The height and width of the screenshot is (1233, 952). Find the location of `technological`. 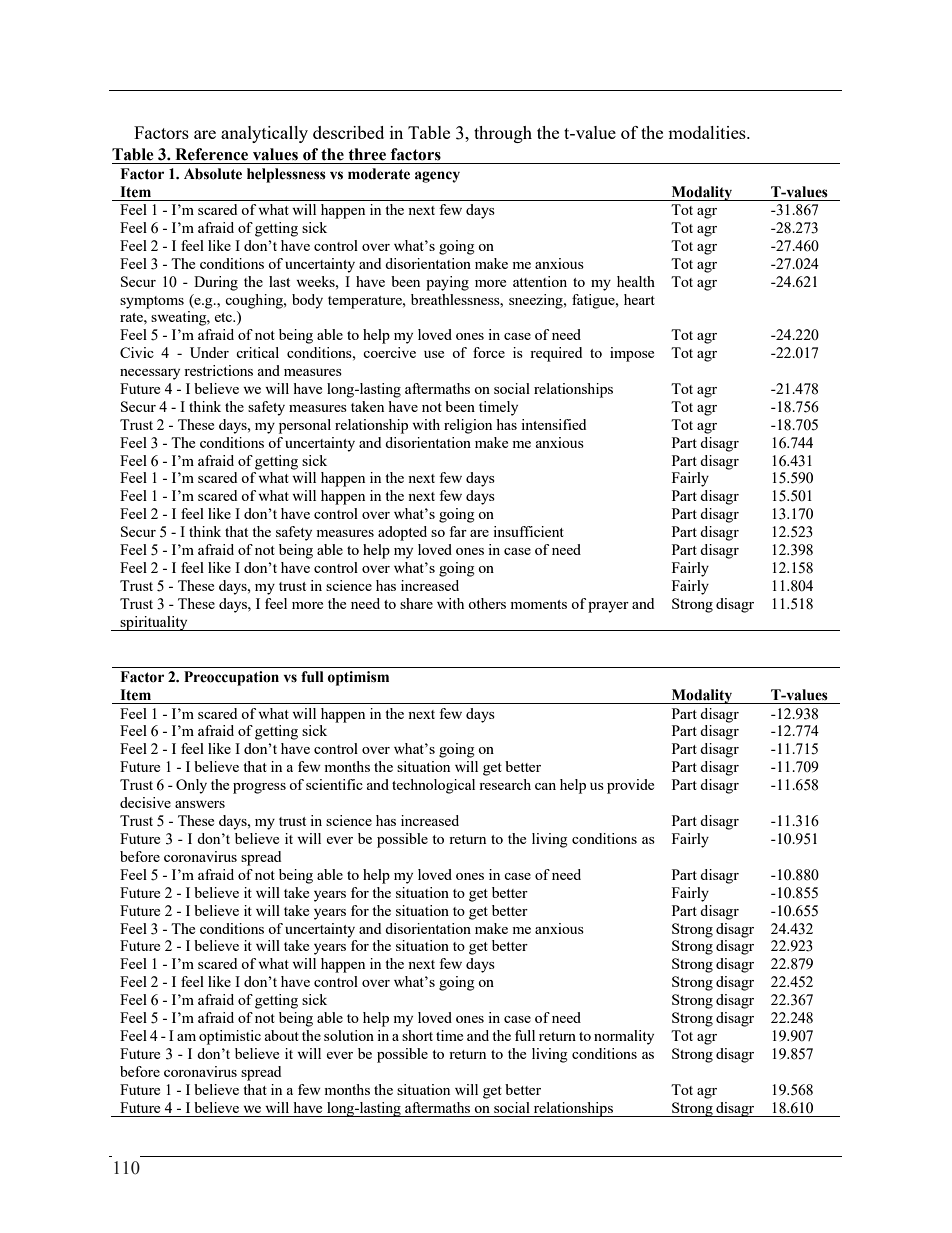

technological is located at coordinates (433, 786).
